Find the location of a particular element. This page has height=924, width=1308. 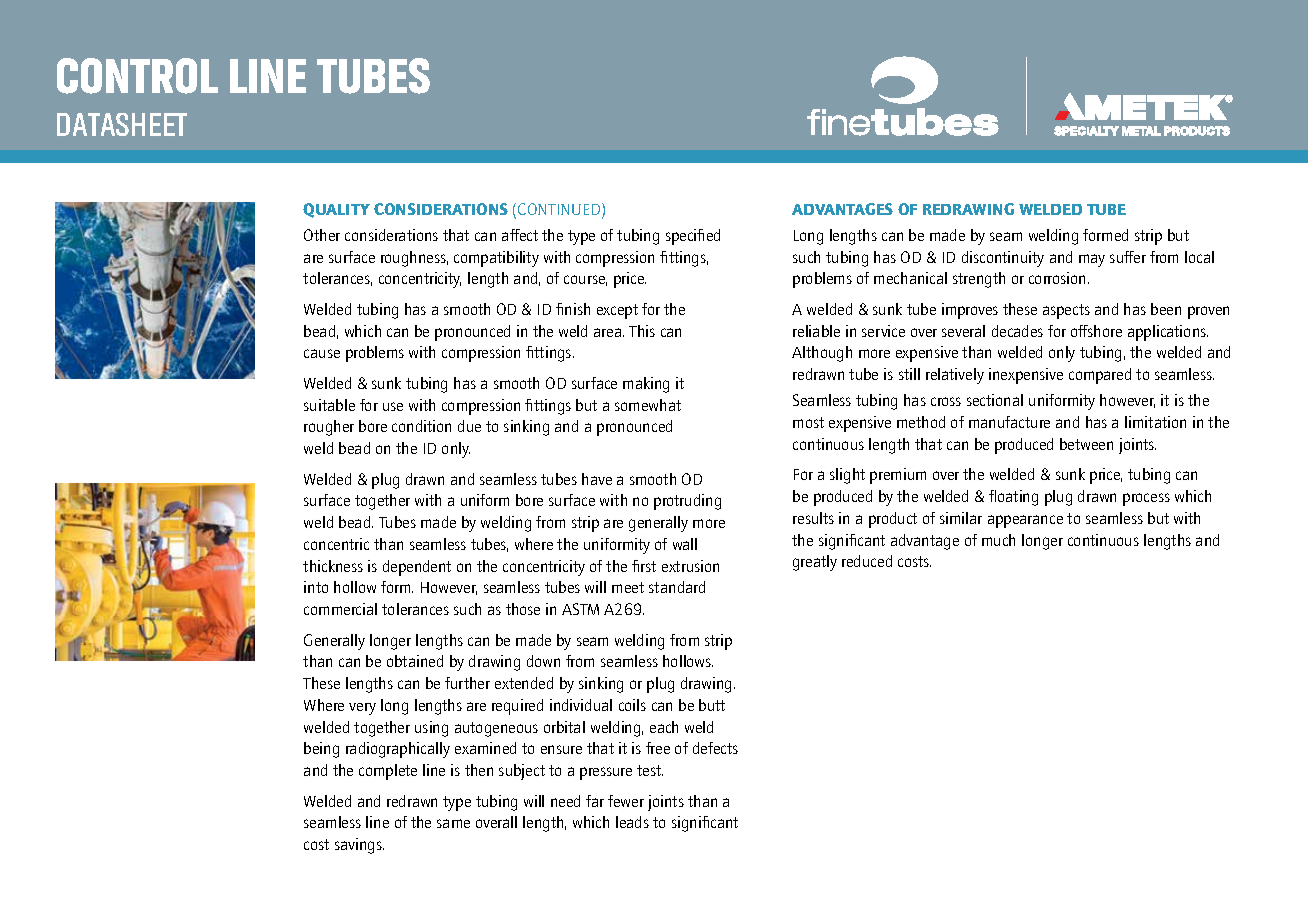

commercial is located at coordinates (340, 609).
